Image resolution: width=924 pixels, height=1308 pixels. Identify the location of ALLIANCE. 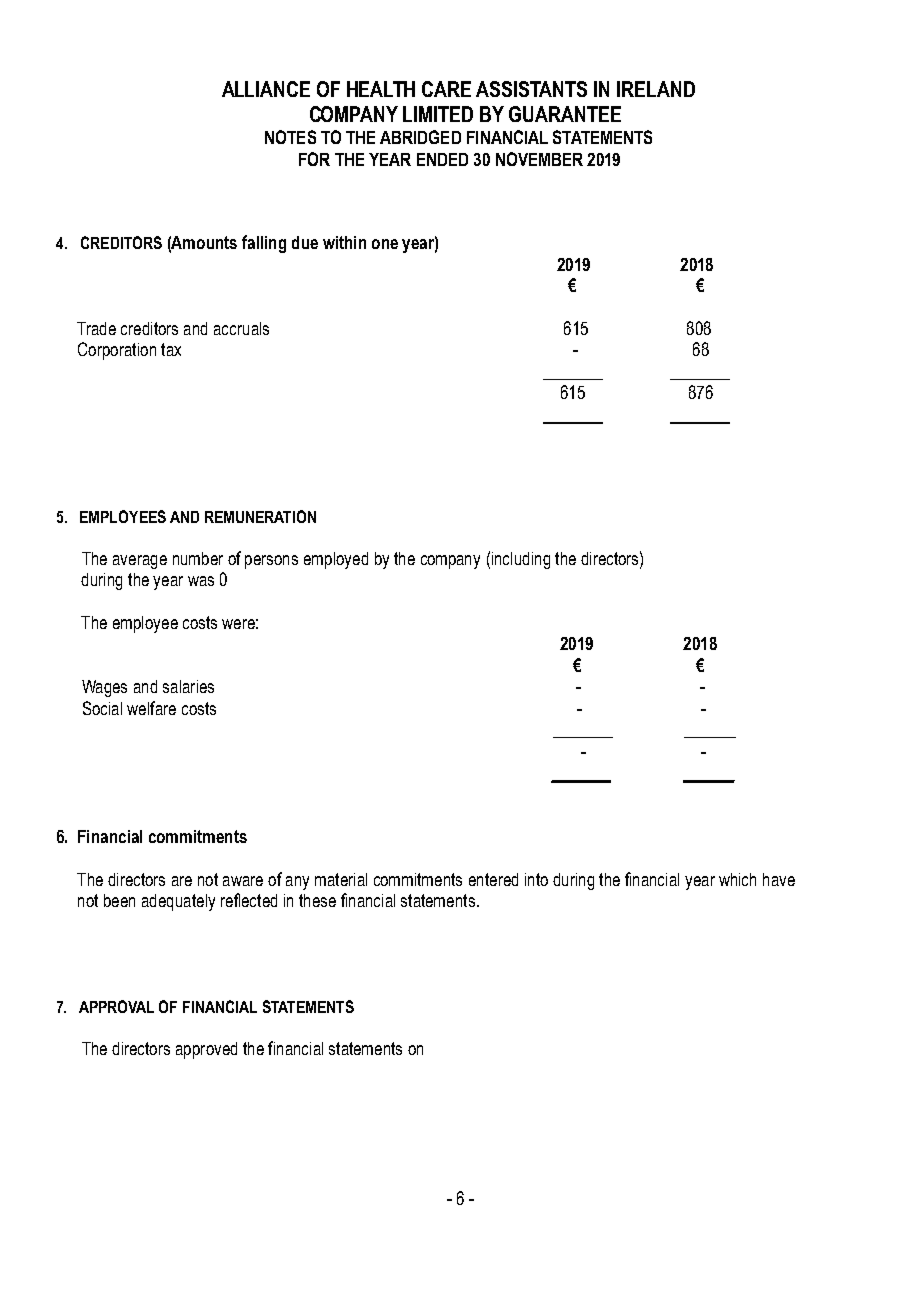
(266, 89).
